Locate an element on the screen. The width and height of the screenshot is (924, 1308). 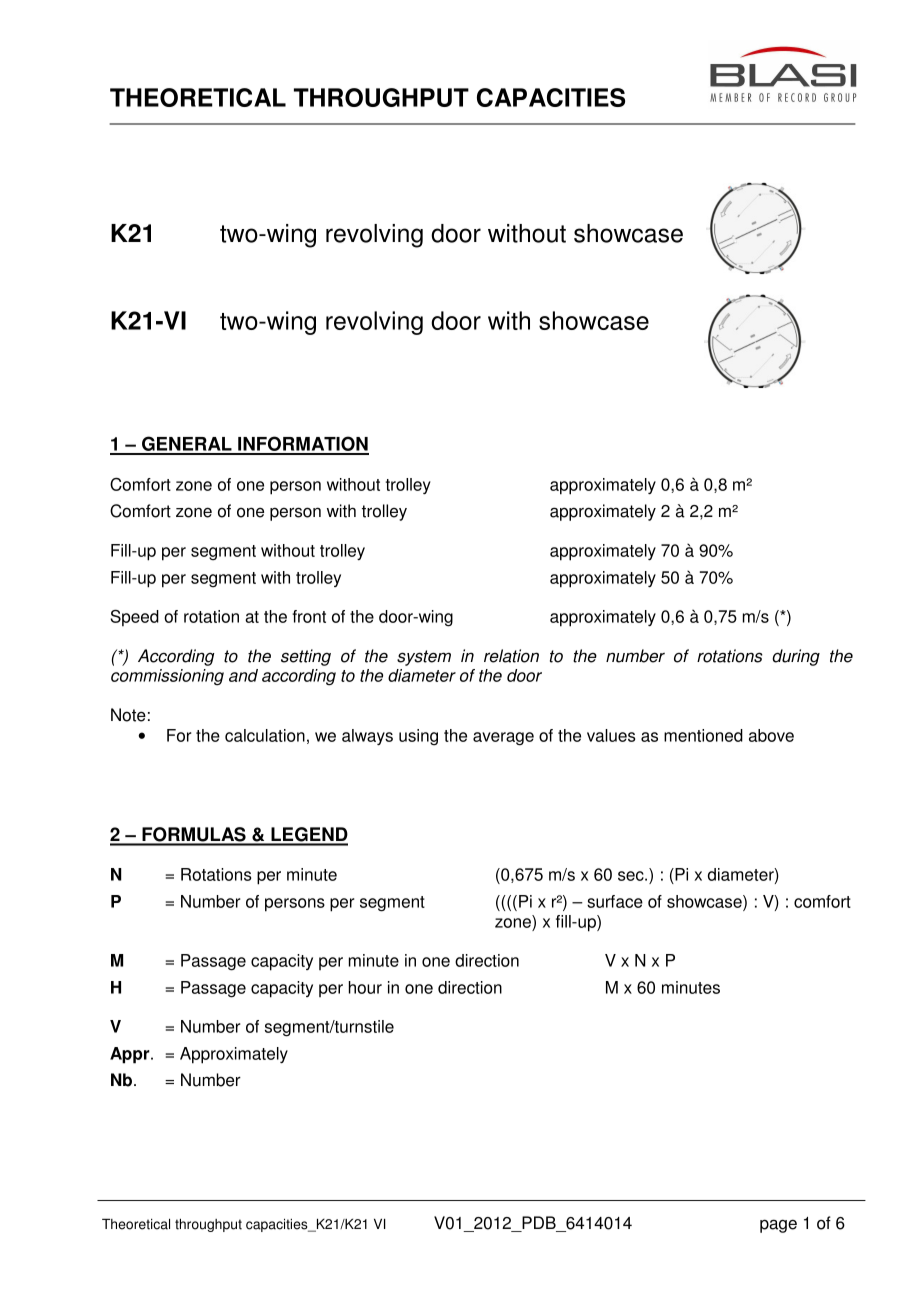
mentioned is located at coordinates (703, 735).
